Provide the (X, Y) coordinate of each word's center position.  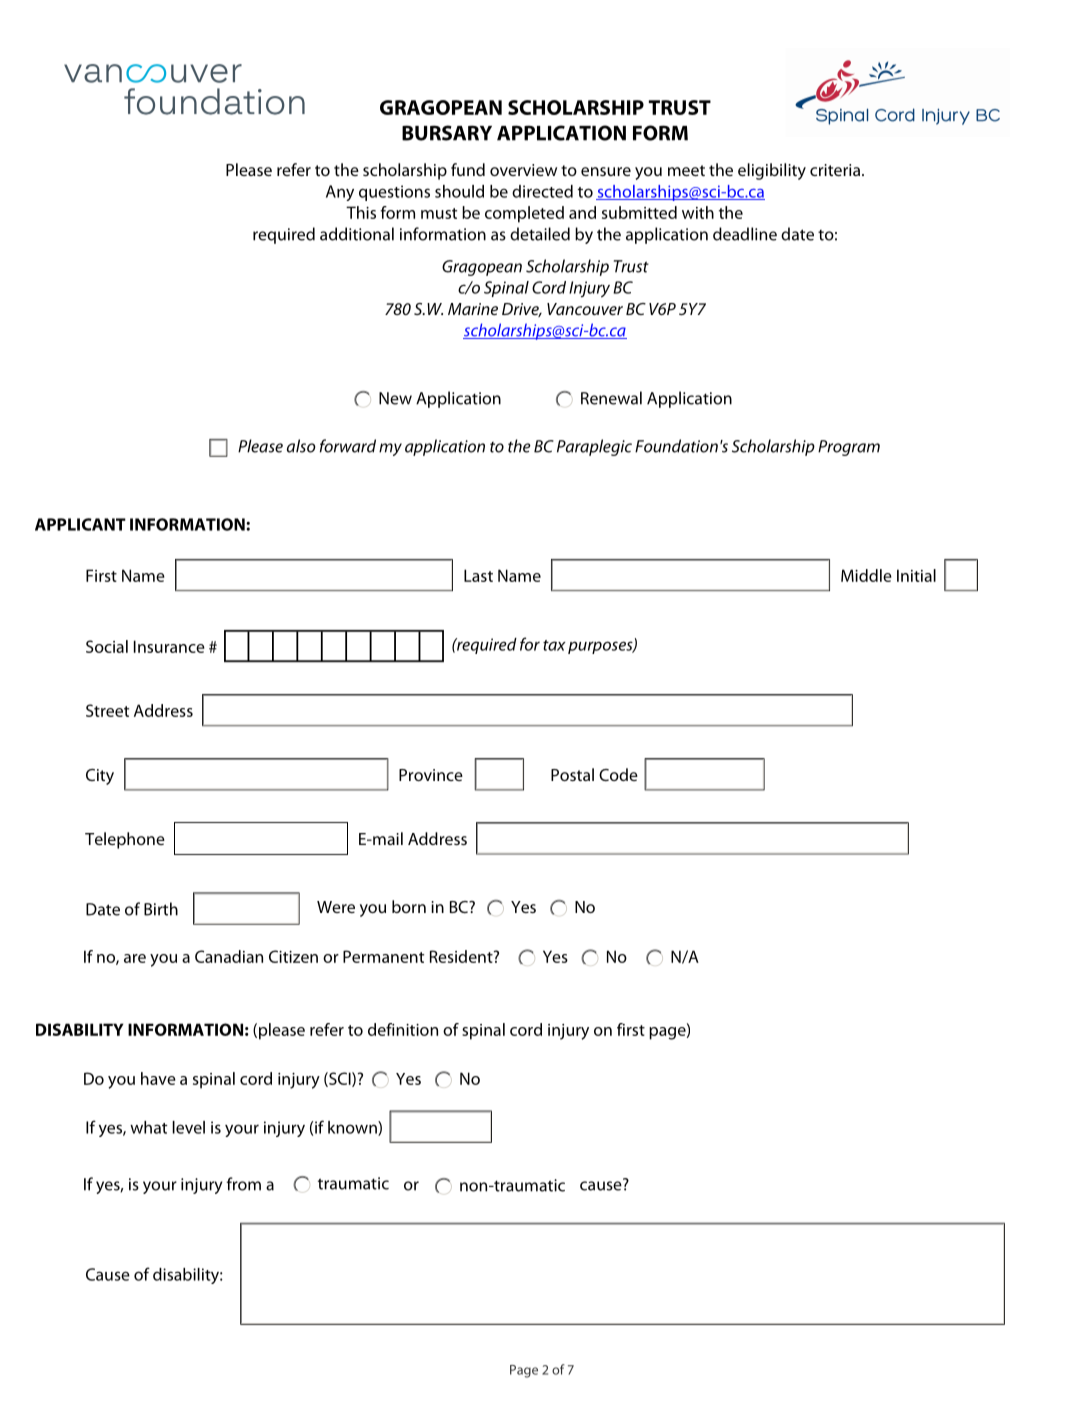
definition (403, 1029)
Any (340, 193)
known (353, 1128)
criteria (835, 170)
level (188, 1127)
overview (523, 170)
